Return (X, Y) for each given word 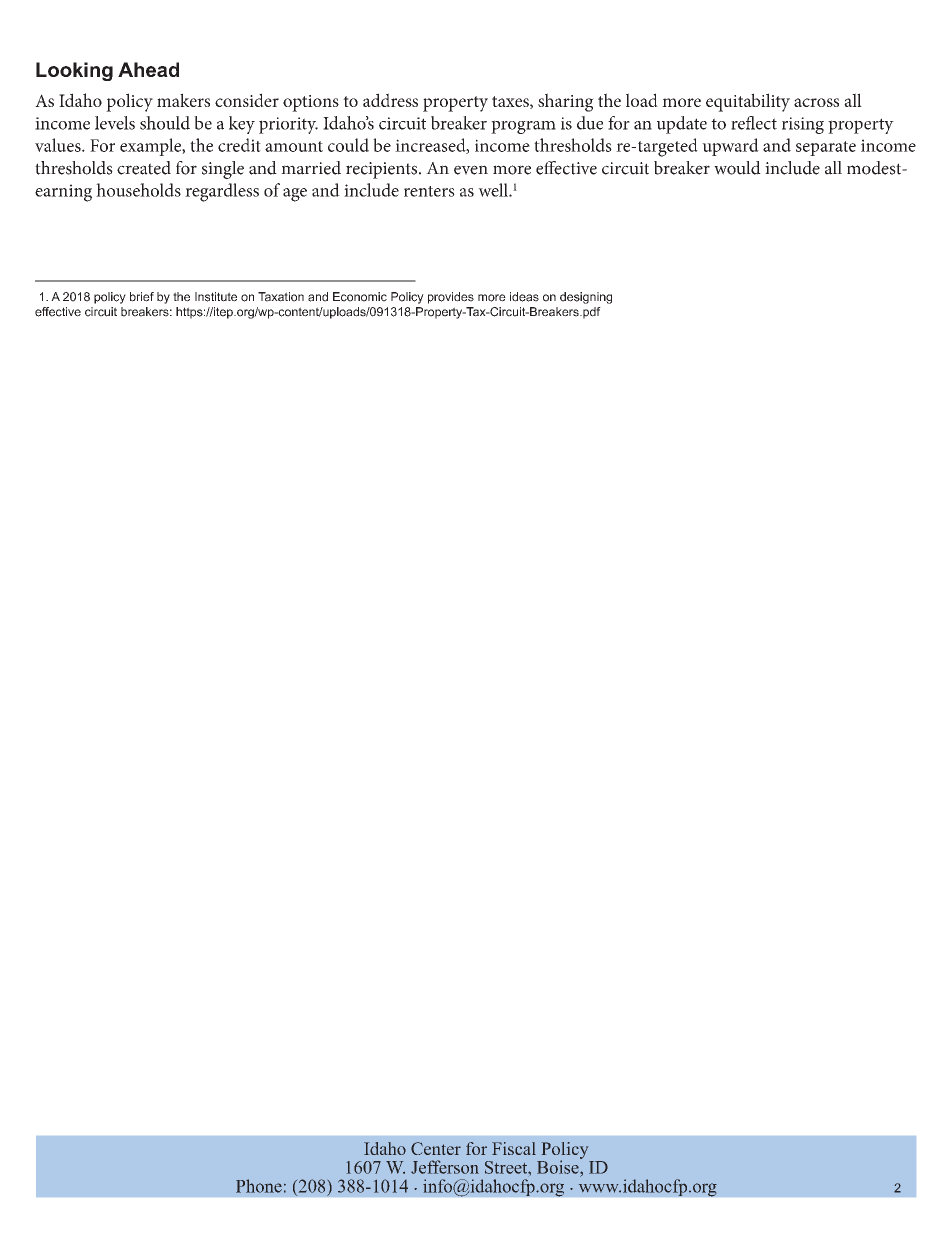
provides (451, 298)
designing (586, 298)
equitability (748, 102)
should (165, 123)
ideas (524, 297)
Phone (259, 1186)
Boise (559, 1166)
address (390, 100)
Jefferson (445, 1167)
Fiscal (514, 1148)
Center (436, 1148)
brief (142, 297)
